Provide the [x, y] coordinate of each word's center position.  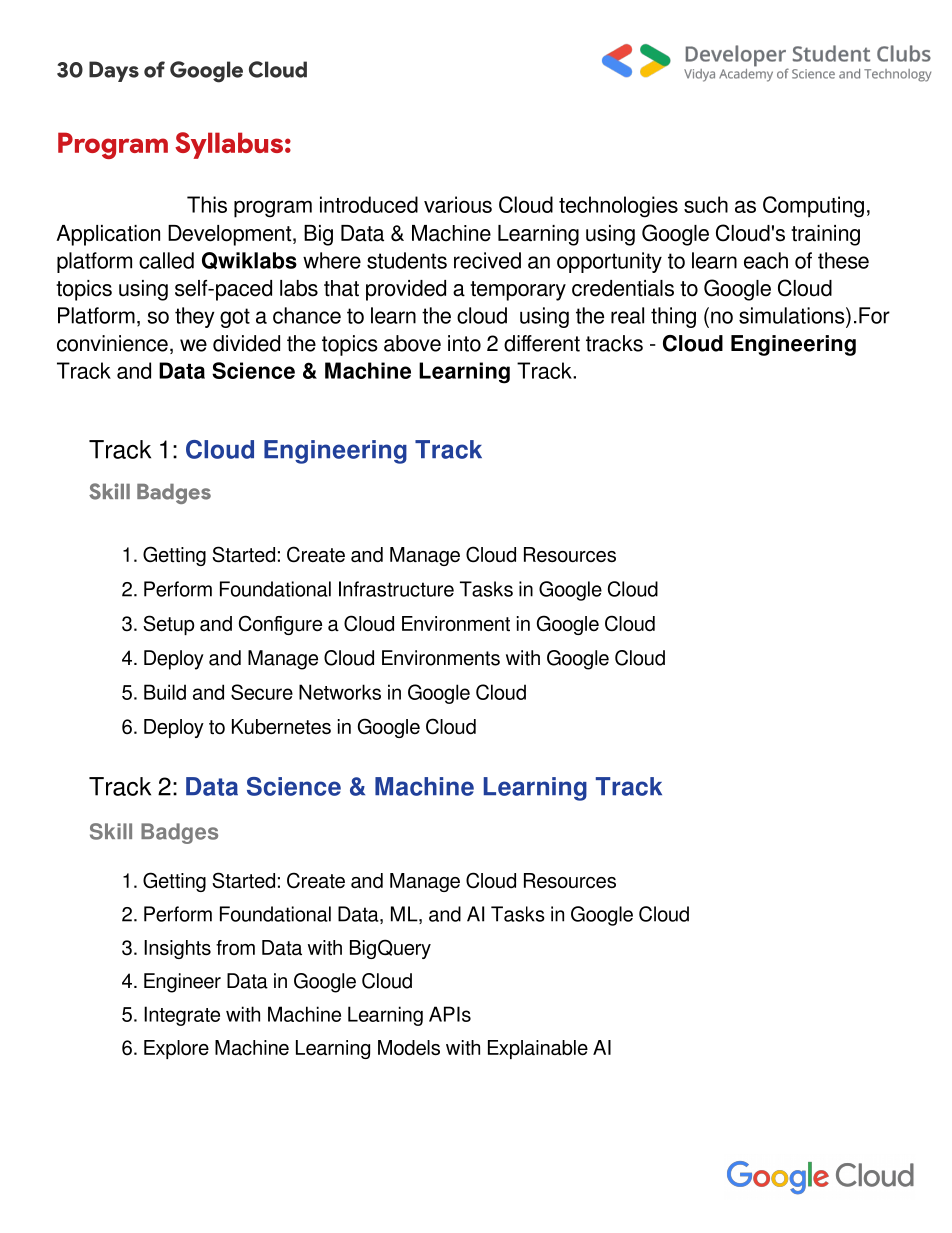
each [766, 260]
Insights [177, 949]
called [166, 260]
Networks [340, 692]
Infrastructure [396, 589]
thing [673, 317]
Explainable [538, 1049]
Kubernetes [281, 726]
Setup [168, 625]
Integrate [182, 1016]
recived [487, 260]
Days [114, 71]
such [706, 204]
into [464, 343]
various [458, 204]
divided [246, 343]
